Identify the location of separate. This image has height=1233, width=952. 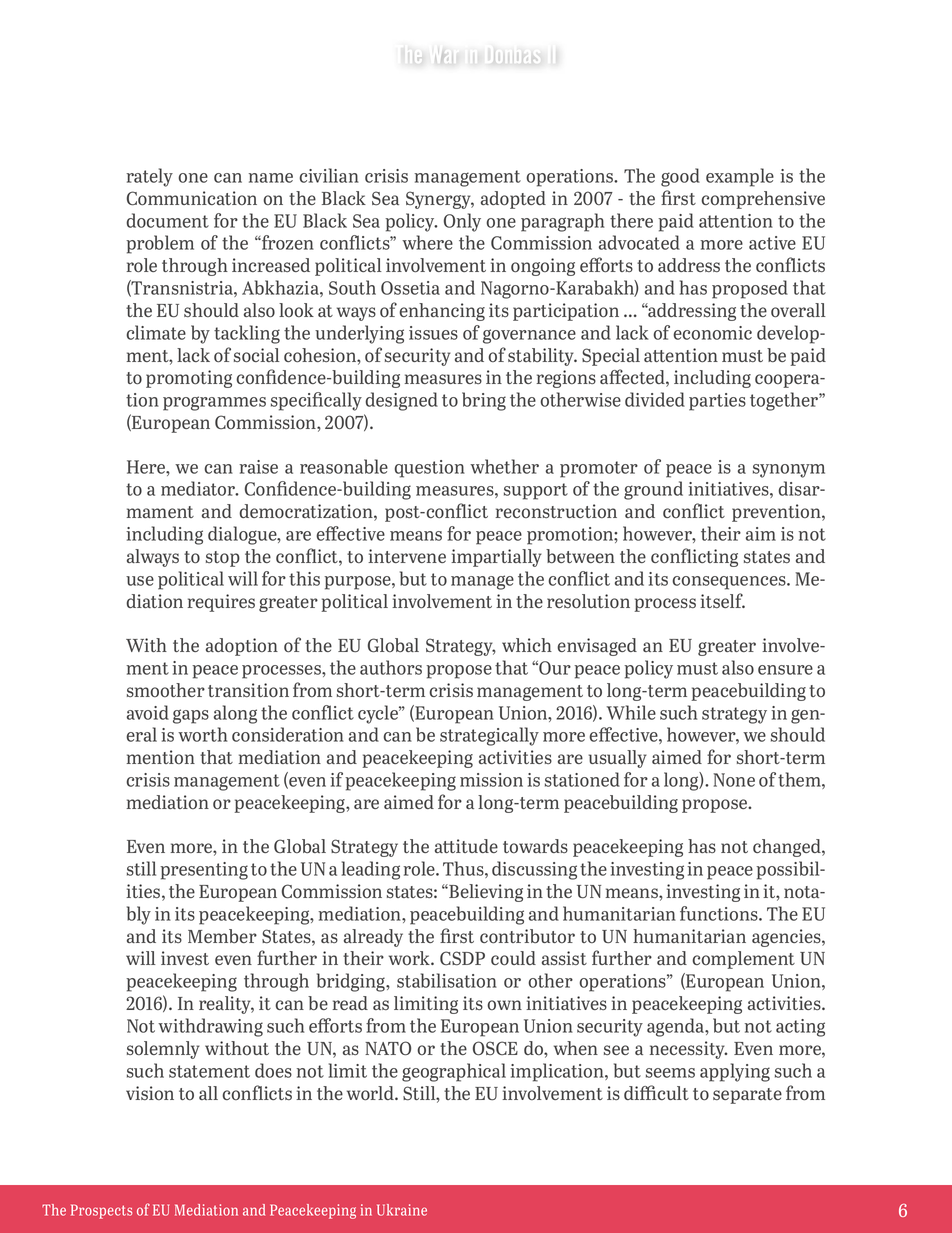
(747, 1096).
